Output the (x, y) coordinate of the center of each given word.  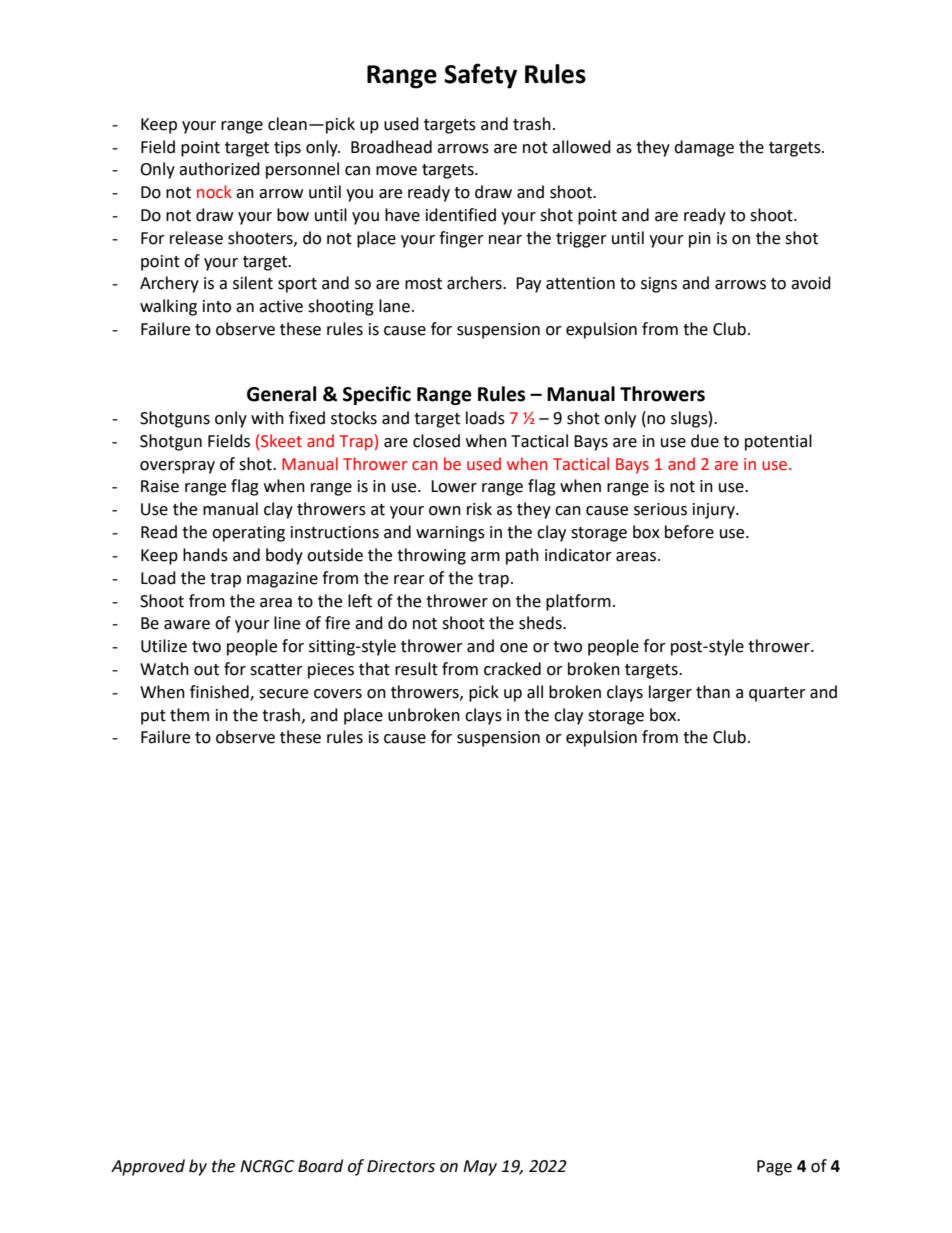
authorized (219, 169)
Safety (480, 76)
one (514, 648)
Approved (148, 1167)
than (713, 692)
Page (774, 1168)
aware (187, 625)
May (480, 1168)
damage (704, 148)
